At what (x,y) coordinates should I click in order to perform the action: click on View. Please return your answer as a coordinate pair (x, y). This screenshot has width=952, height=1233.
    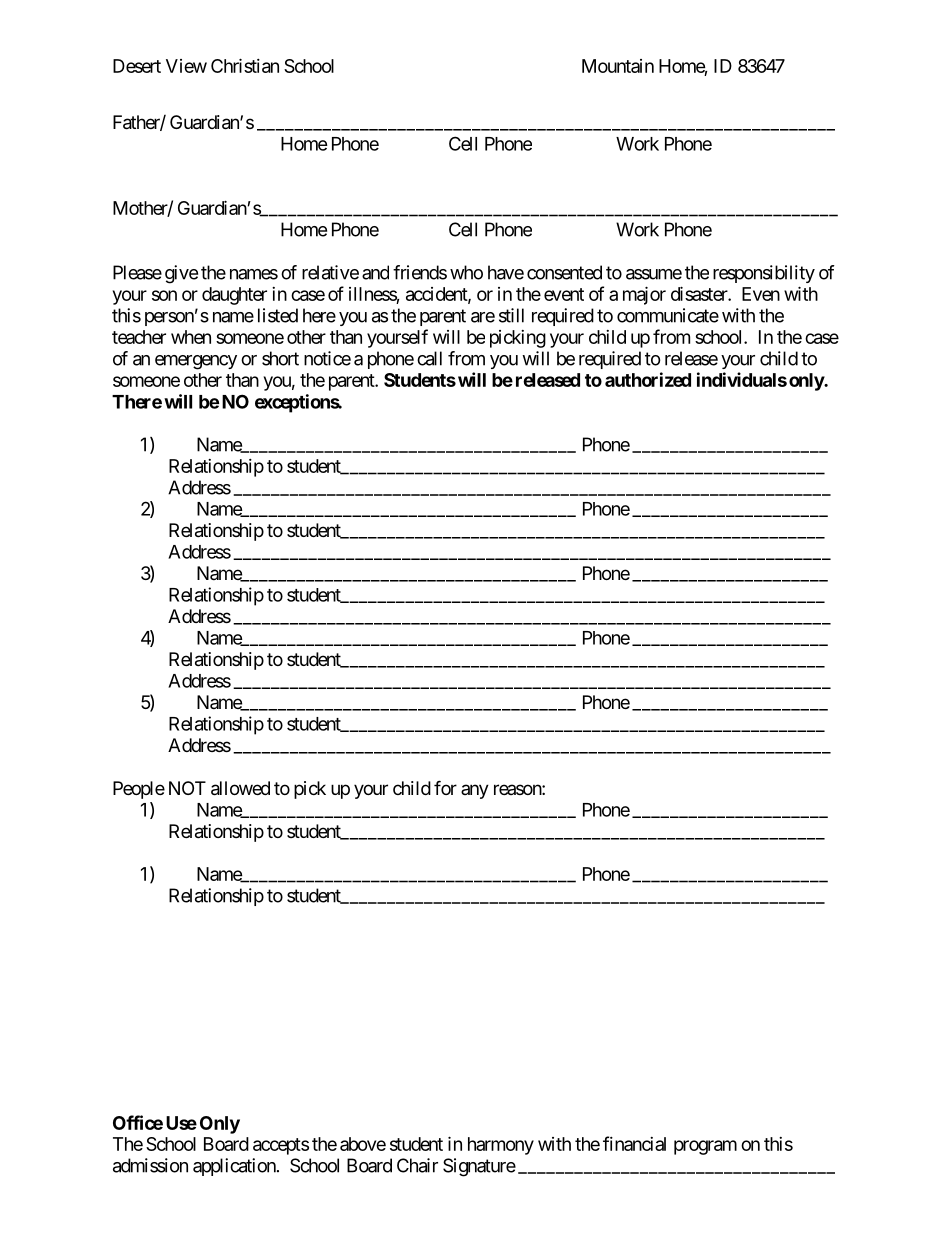
    Looking at the image, I should click on (186, 66).
